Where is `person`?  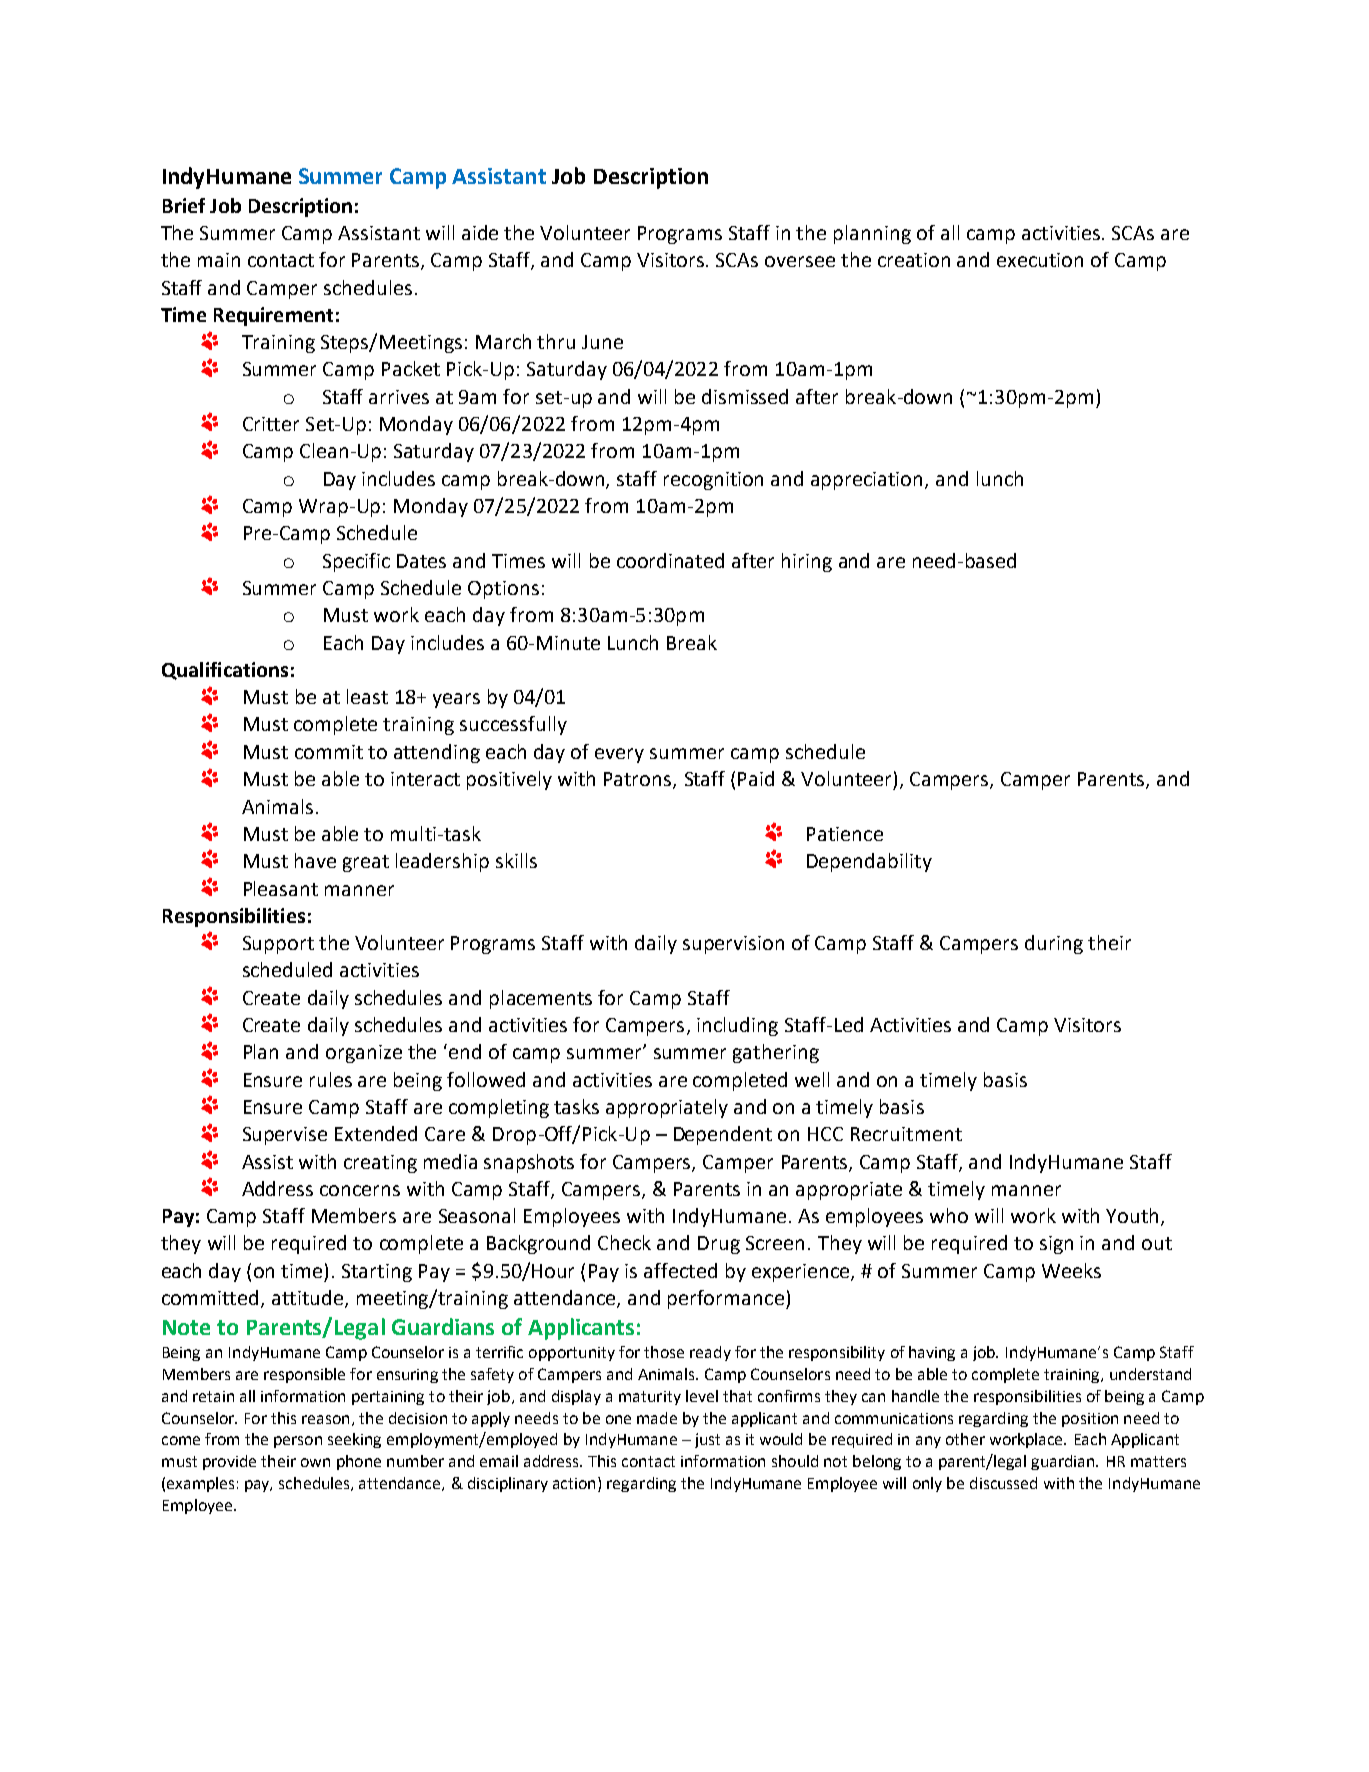
person is located at coordinates (298, 1442).
